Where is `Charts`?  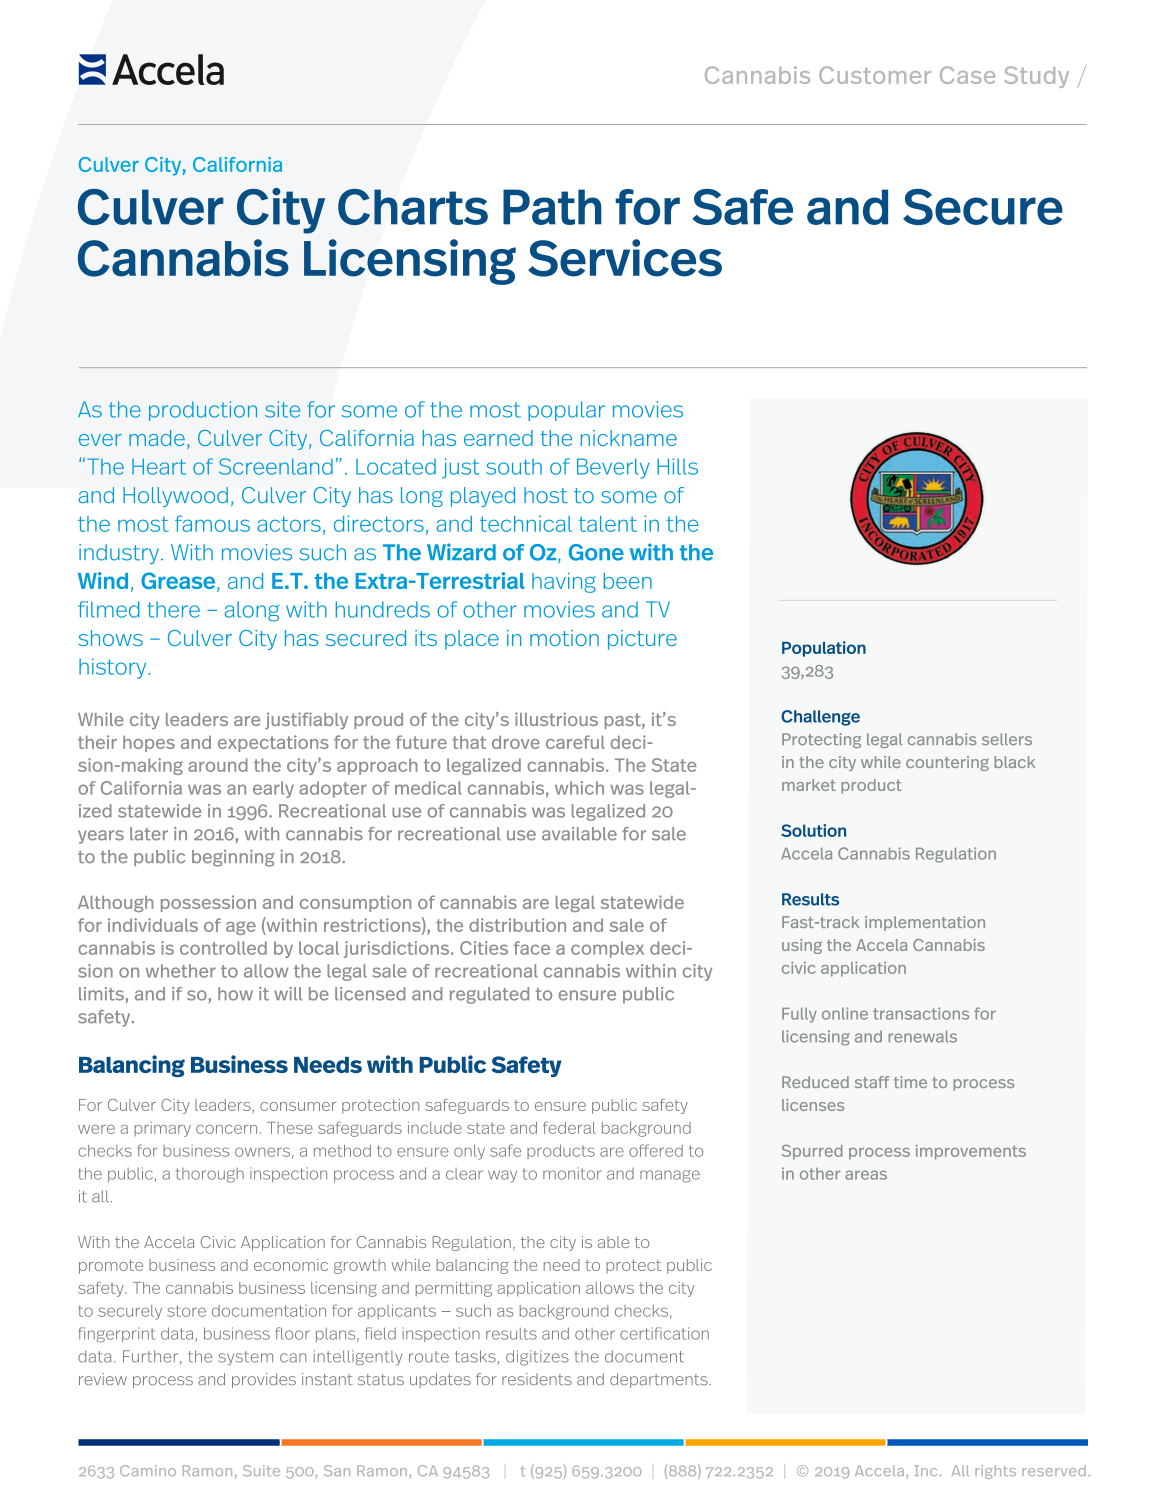 Charts is located at coordinates (413, 207).
